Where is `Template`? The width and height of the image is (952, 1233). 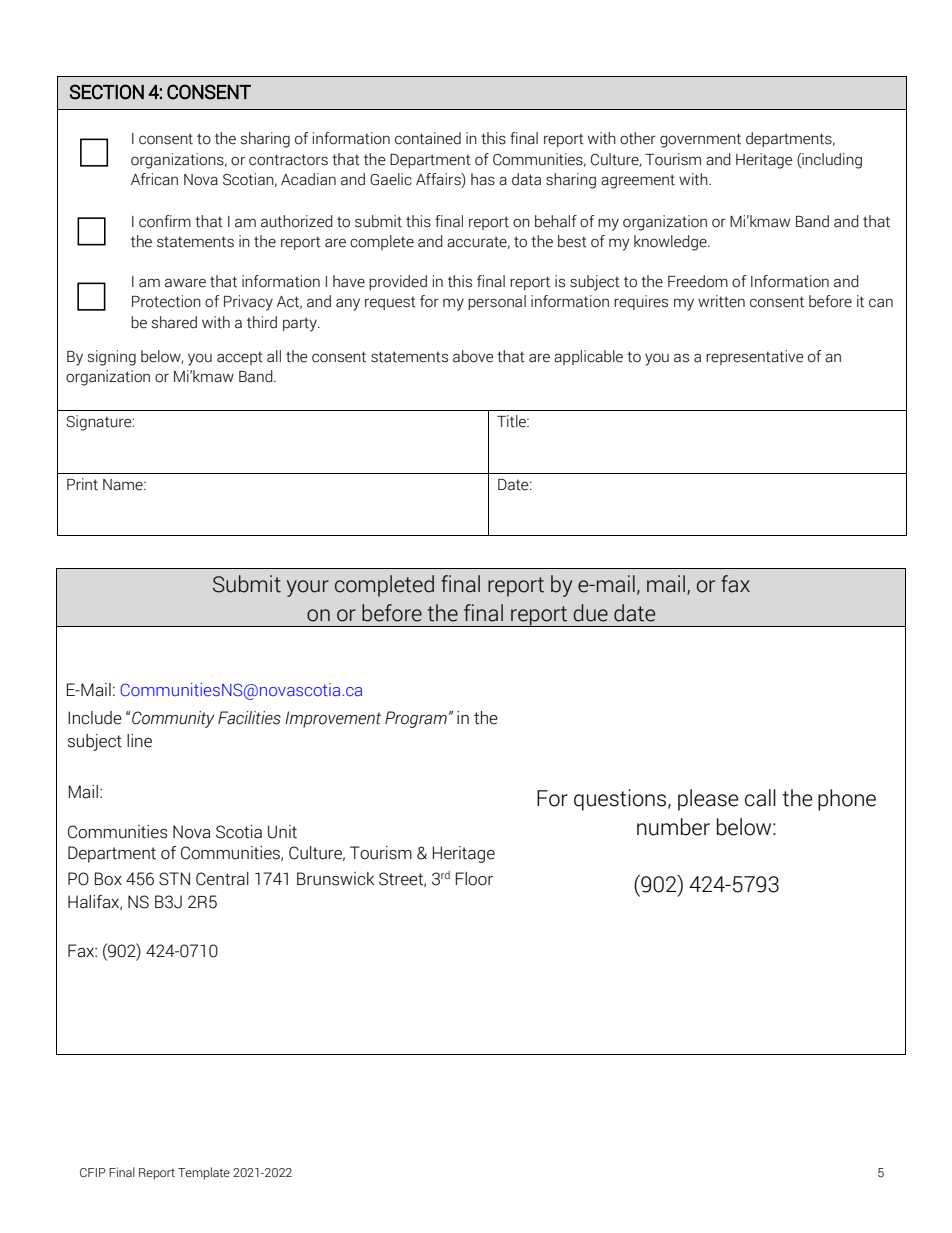
Template is located at coordinates (204, 1173).
